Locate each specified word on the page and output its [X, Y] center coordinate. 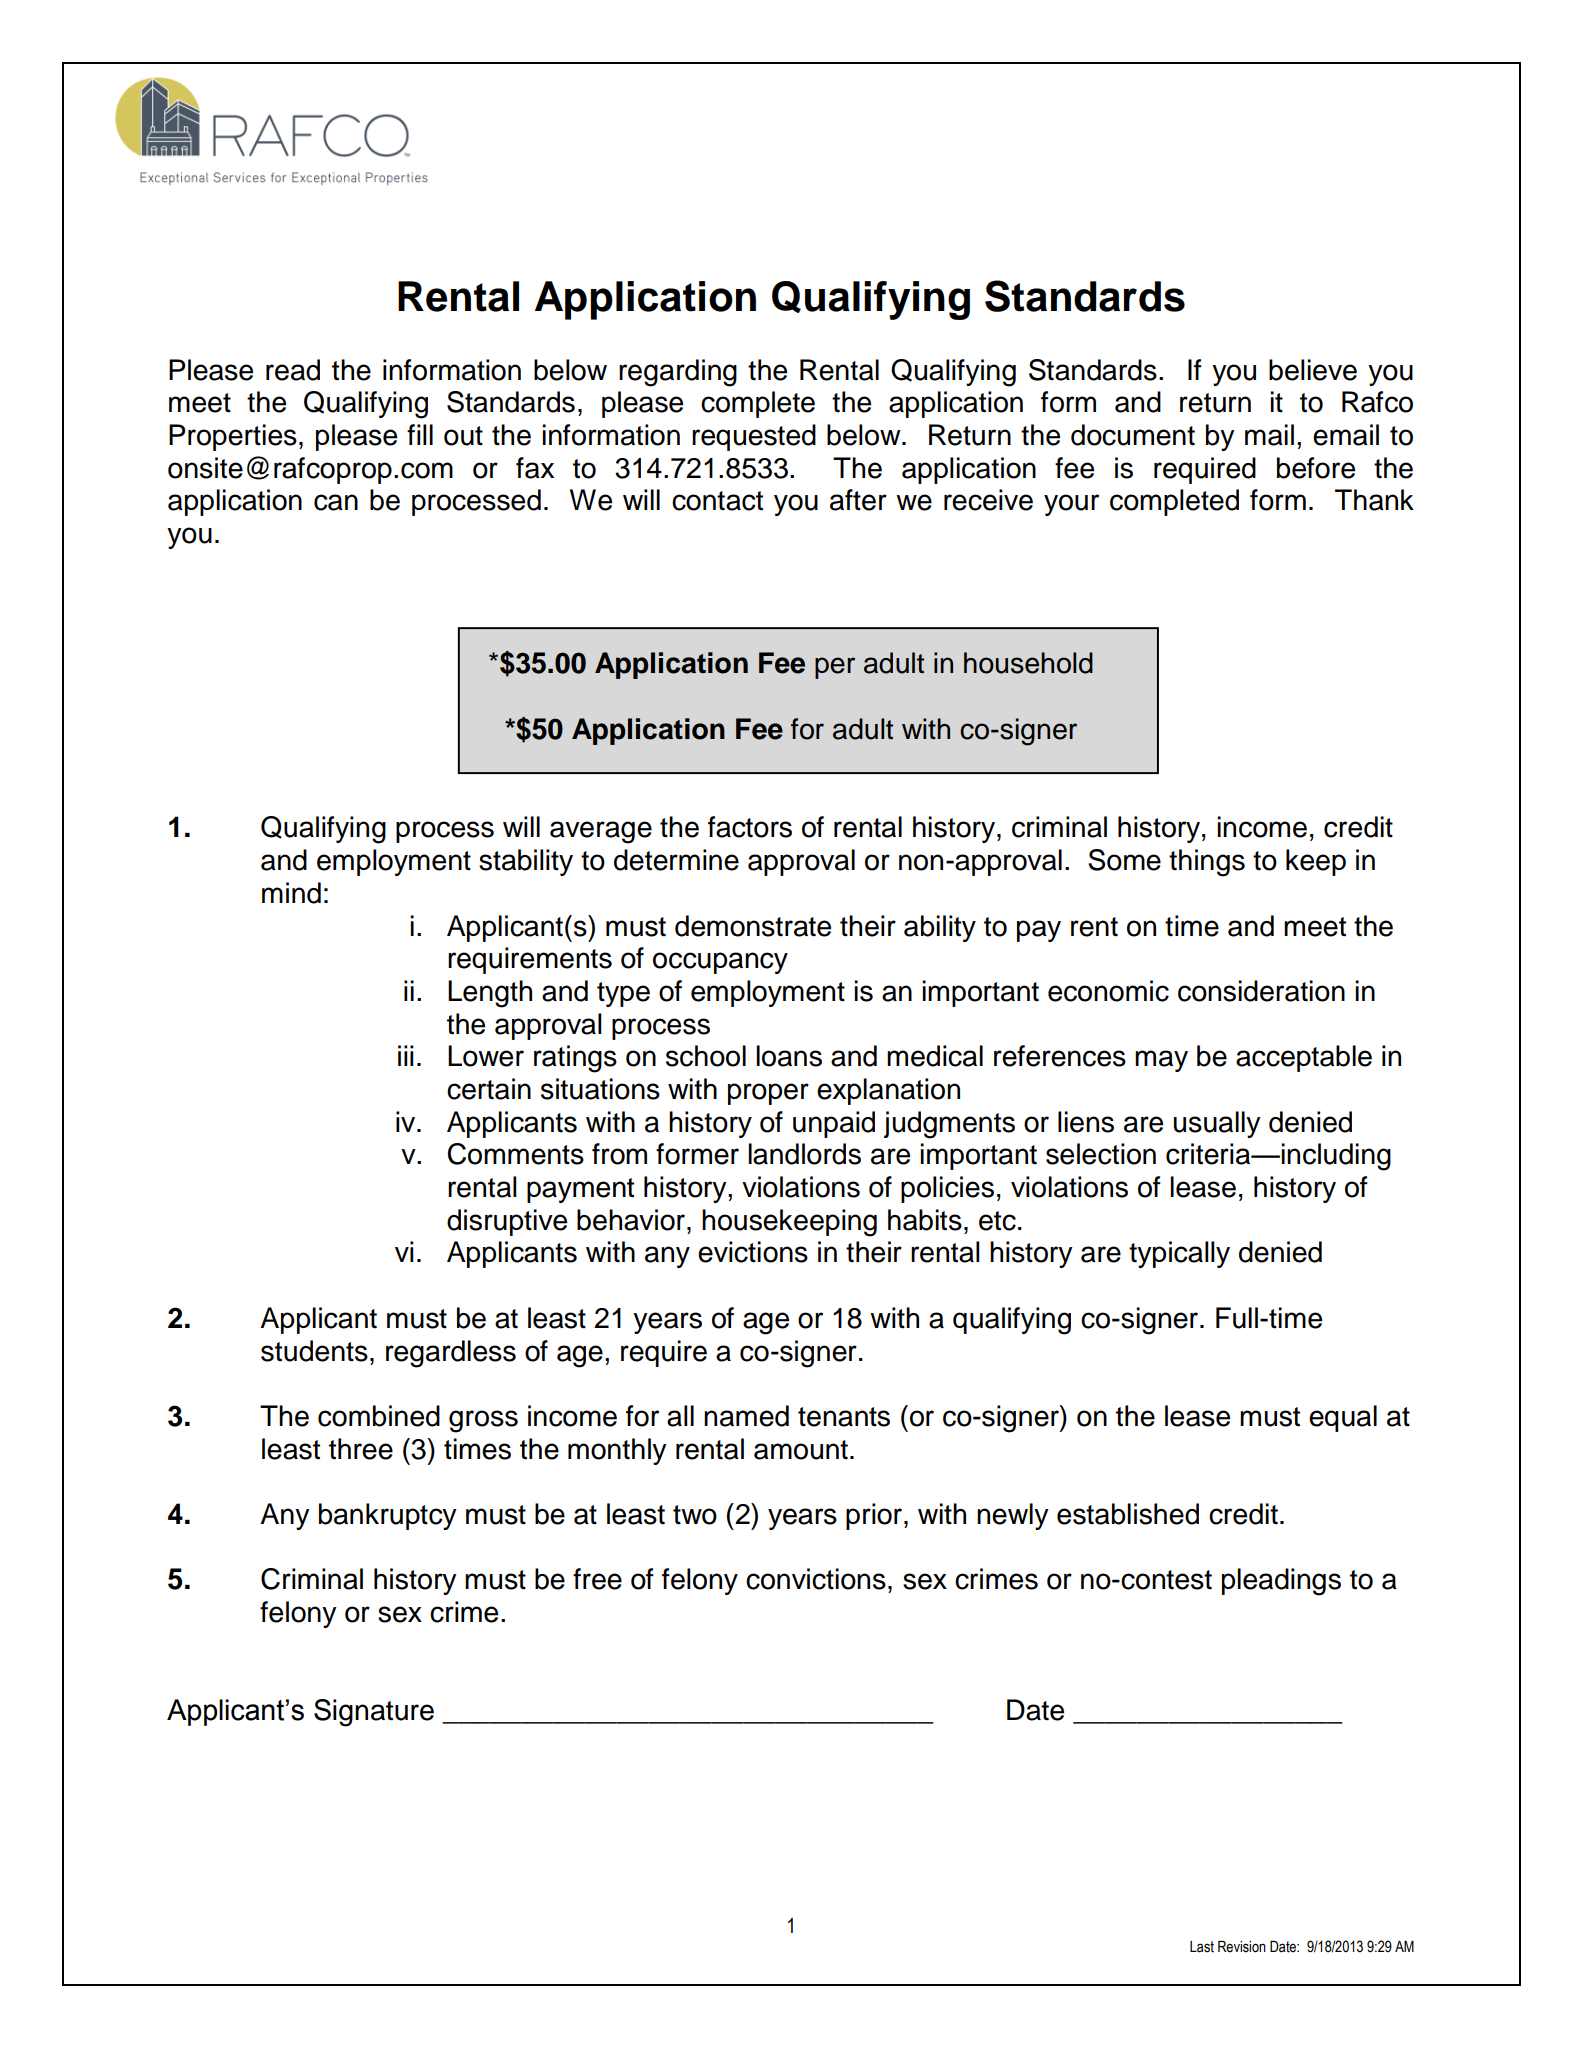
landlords [804, 1154]
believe [1313, 370]
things [1207, 863]
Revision [1242, 1947]
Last [1202, 1947]
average [601, 832]
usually [1217, 1124]
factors [750, 827]
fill [420, 434]
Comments [516, 1154]
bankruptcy [388, 1516]
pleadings [1281, 1582]
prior [874, 1516]
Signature [374, 1713]
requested [754, 437]
